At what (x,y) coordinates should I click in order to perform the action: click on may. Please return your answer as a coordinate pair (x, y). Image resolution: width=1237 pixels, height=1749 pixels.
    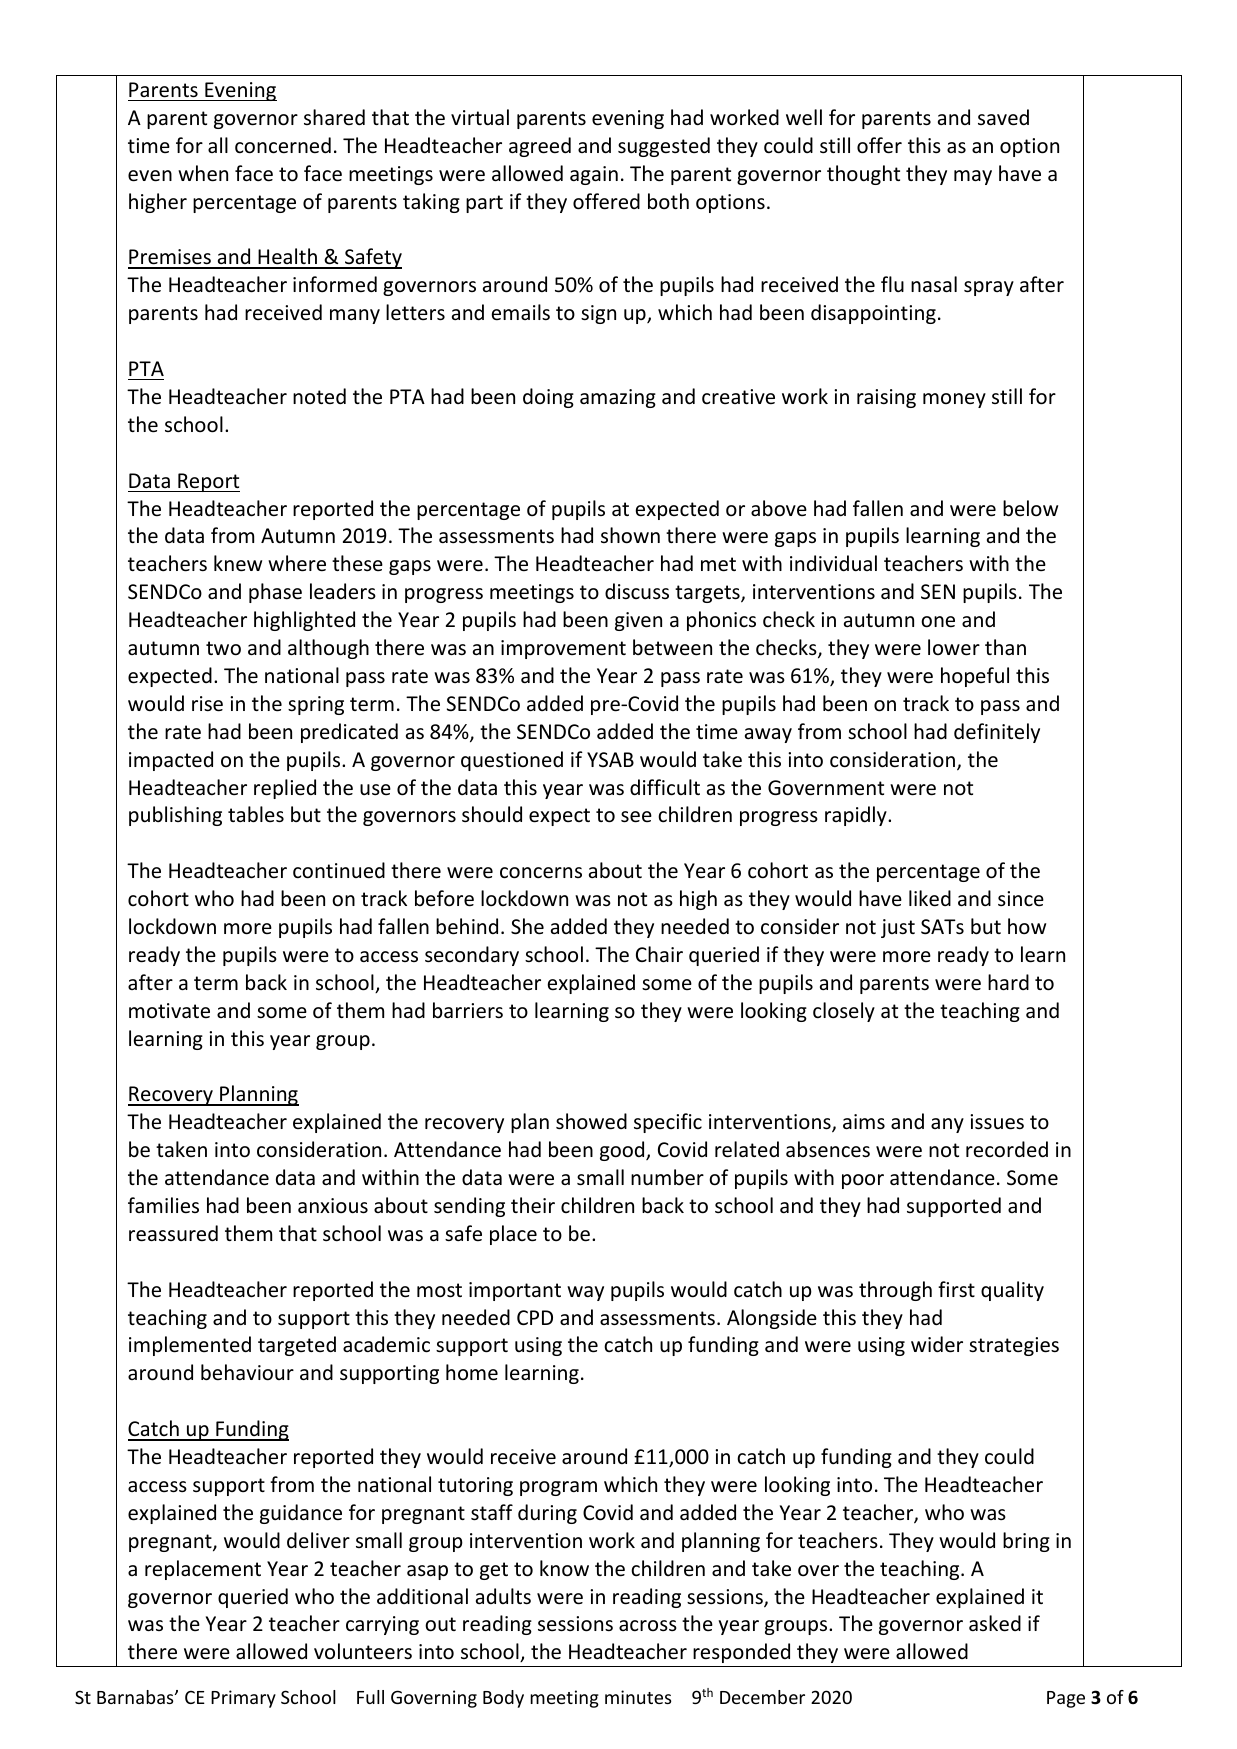
    Looking at the image, I should click on (973, 177).
